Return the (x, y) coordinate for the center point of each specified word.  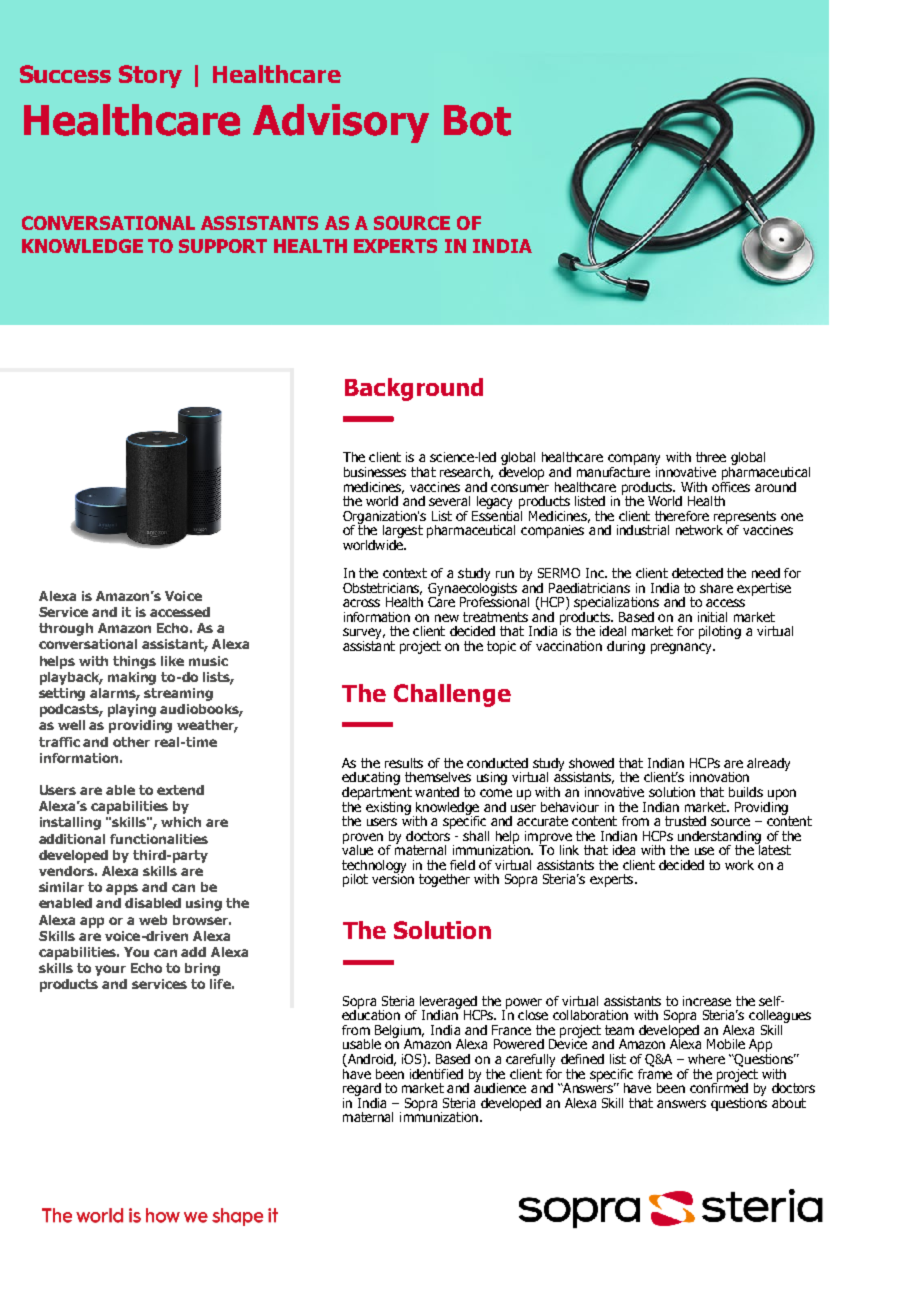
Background (414, 389)
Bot (477, 120)
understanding (718, 838)
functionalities (159, 839)
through (66, 629)
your (110, 970)
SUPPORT (223, 246)
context (405, 573)
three (711, 457)
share (716, 588)
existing (388, 808)
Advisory (341, 123)
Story (150, 76)
